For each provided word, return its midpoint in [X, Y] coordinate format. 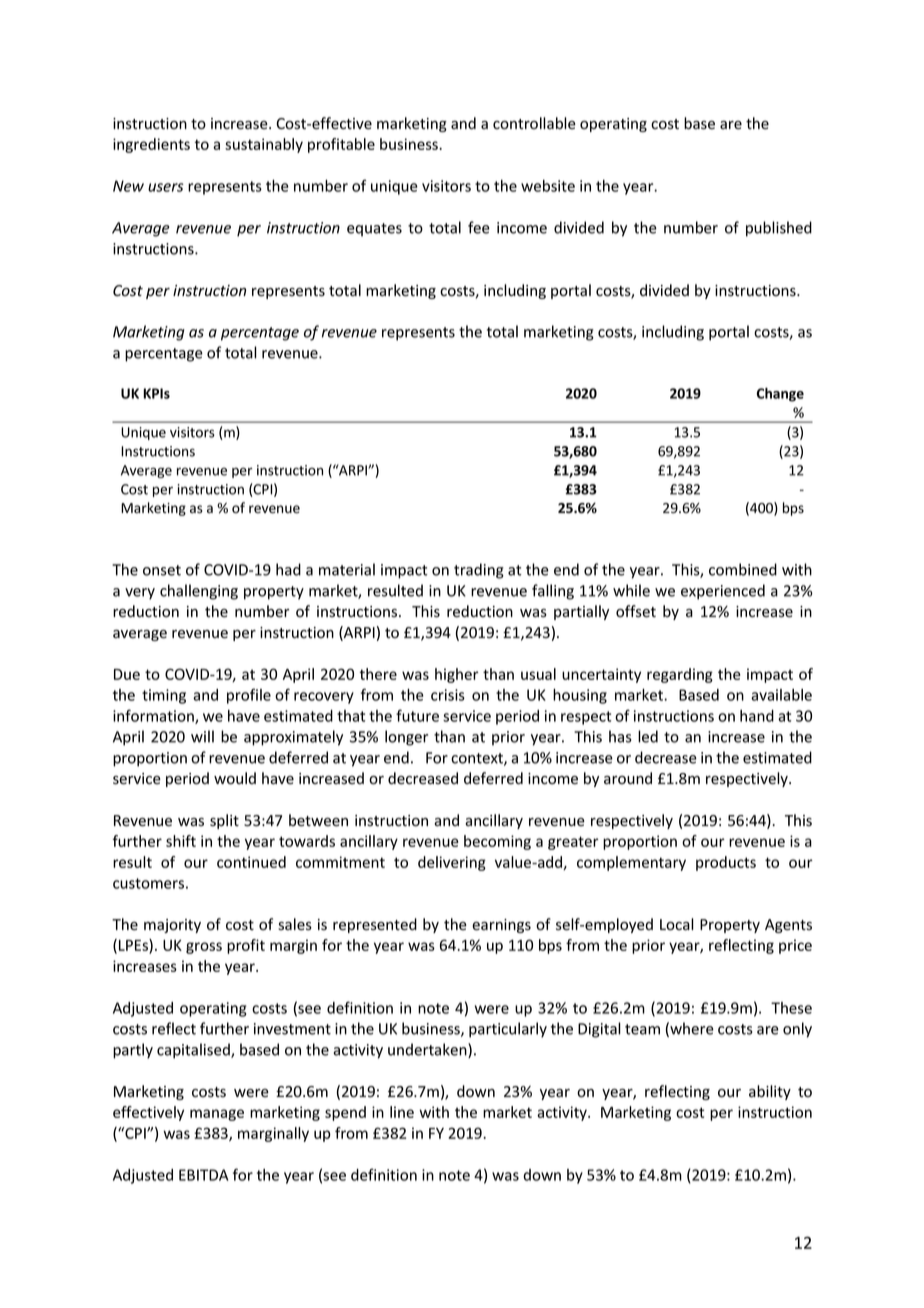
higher [457, 675]
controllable [534, 123]
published [779, 229]
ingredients [151, 145]
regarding [680, 675]
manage [217, 1115]
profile [249, 696]
